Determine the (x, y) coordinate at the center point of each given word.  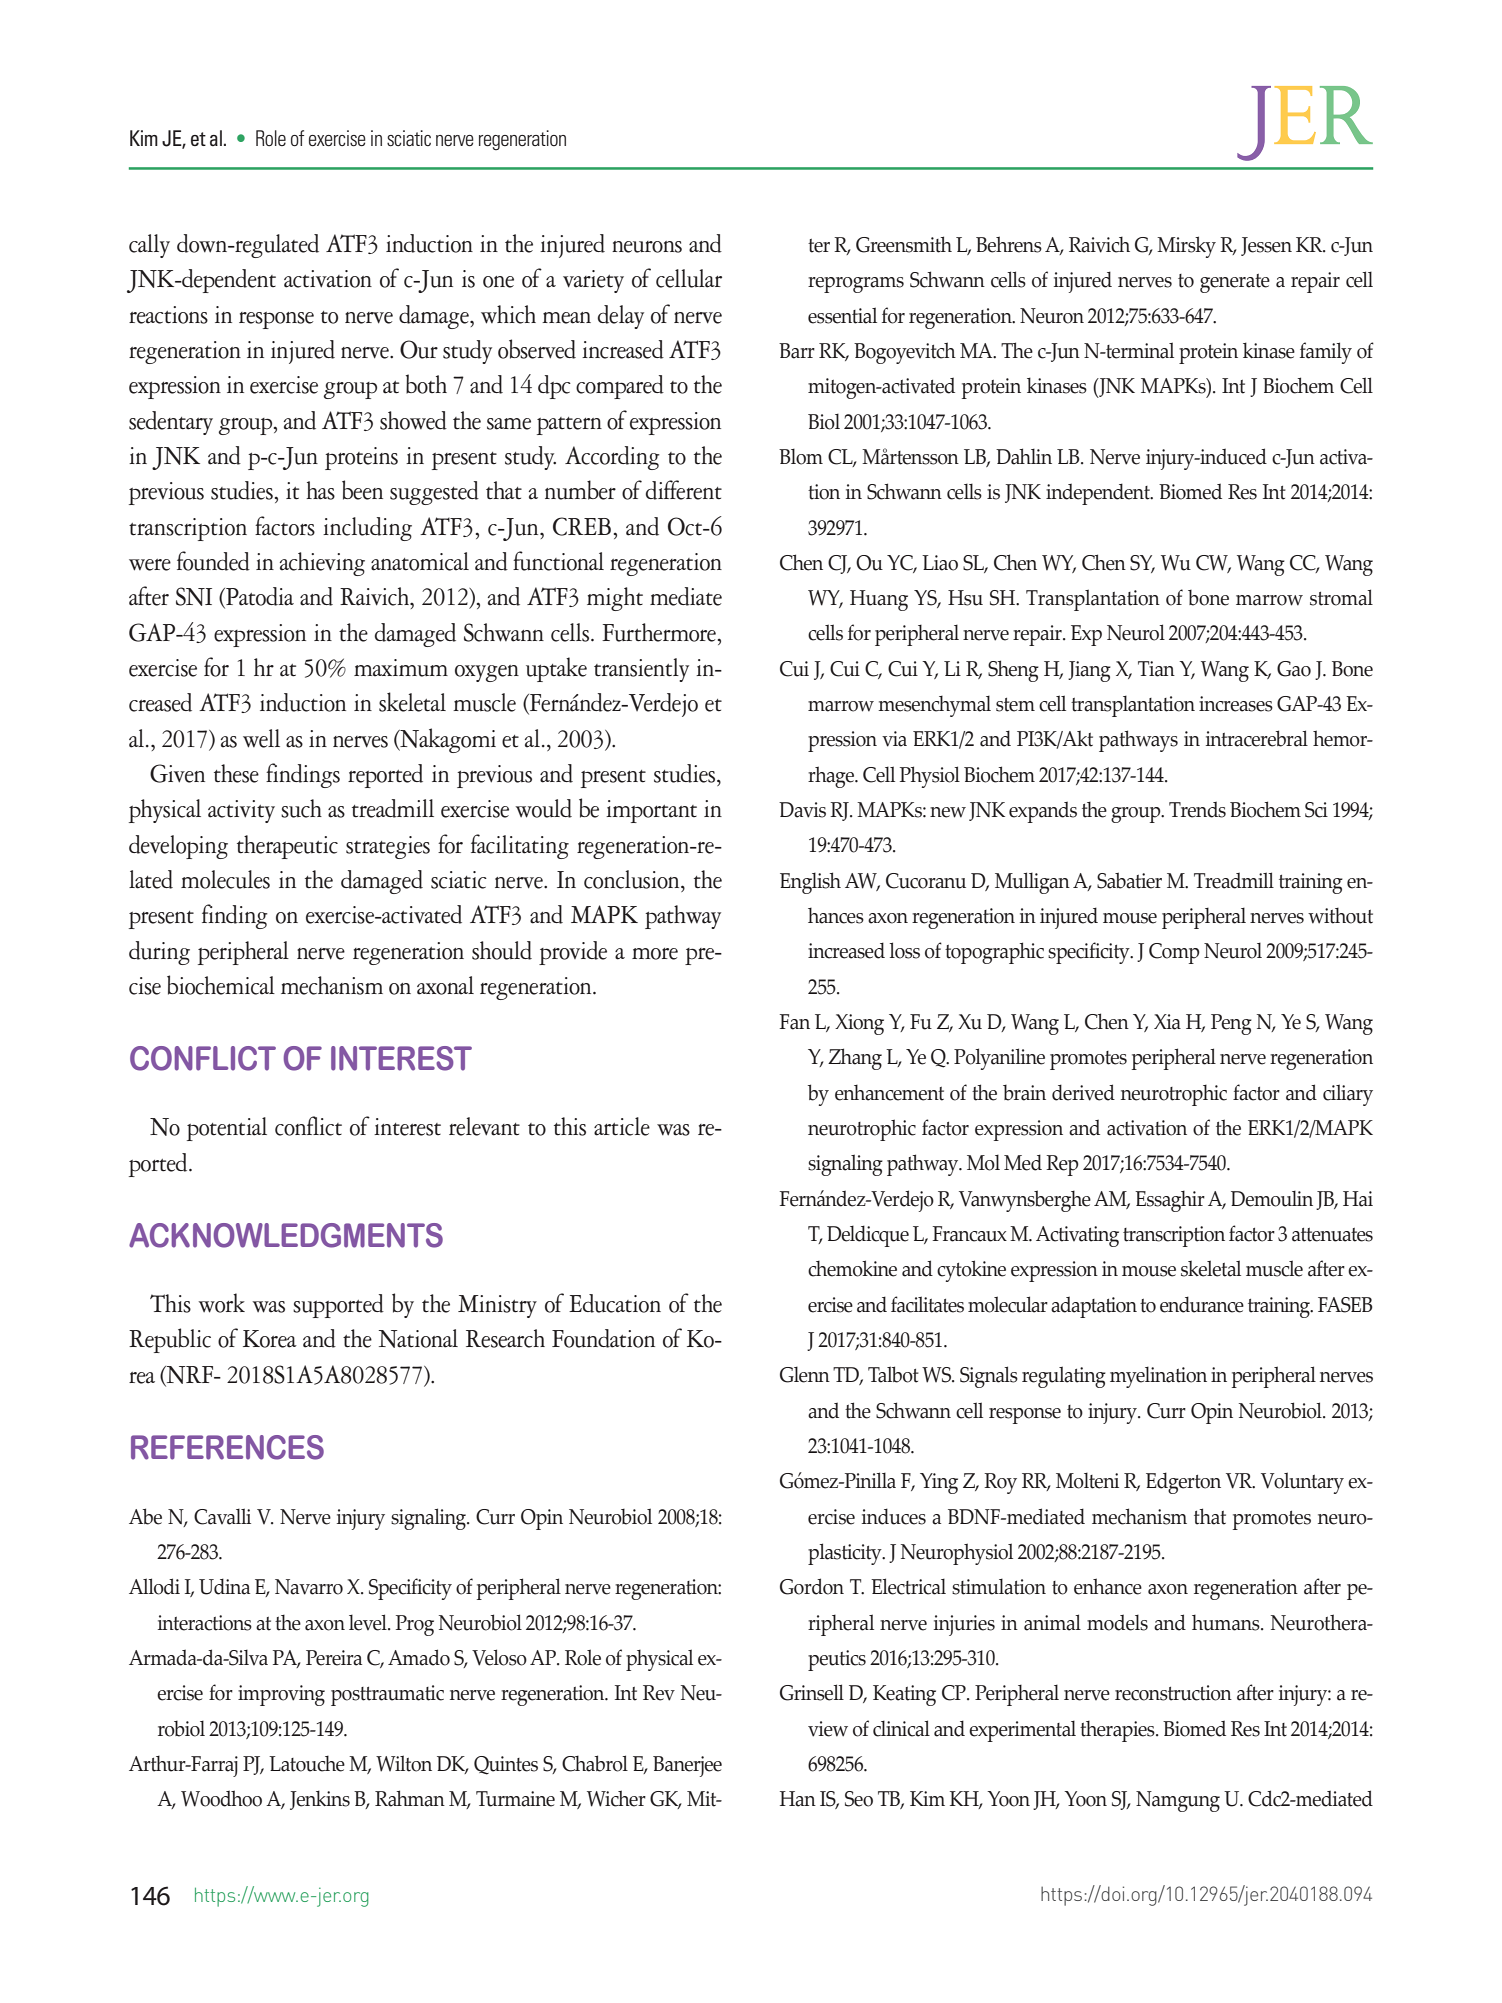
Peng (1231, 1024)
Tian (1156, 669)
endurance (1202, 1304)
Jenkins (320, 1800)
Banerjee (687, 1766)
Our (419, 349)
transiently (641, 670)
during (159, 953)
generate (1235, 283)
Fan (795, 1022)
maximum (401, 668)
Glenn (805, 1374)
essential (842, 315)
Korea (270, 1339)
